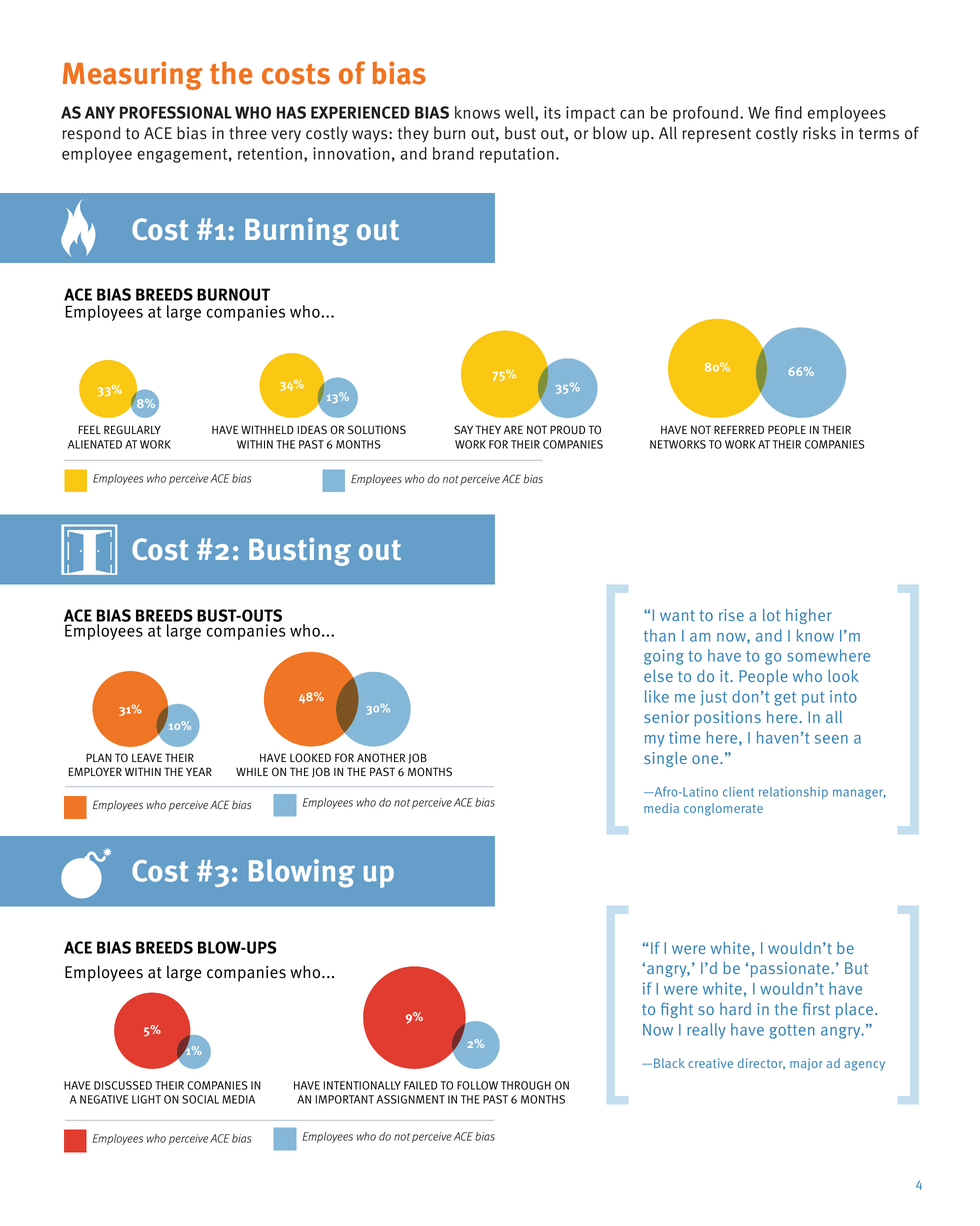 Image resolution: width=980 pixels, height=1226 pixels. What do you see at coordinates (132, 430) in the screenshot?
I see `REGULARLY` at bounding box center [132, 430].
